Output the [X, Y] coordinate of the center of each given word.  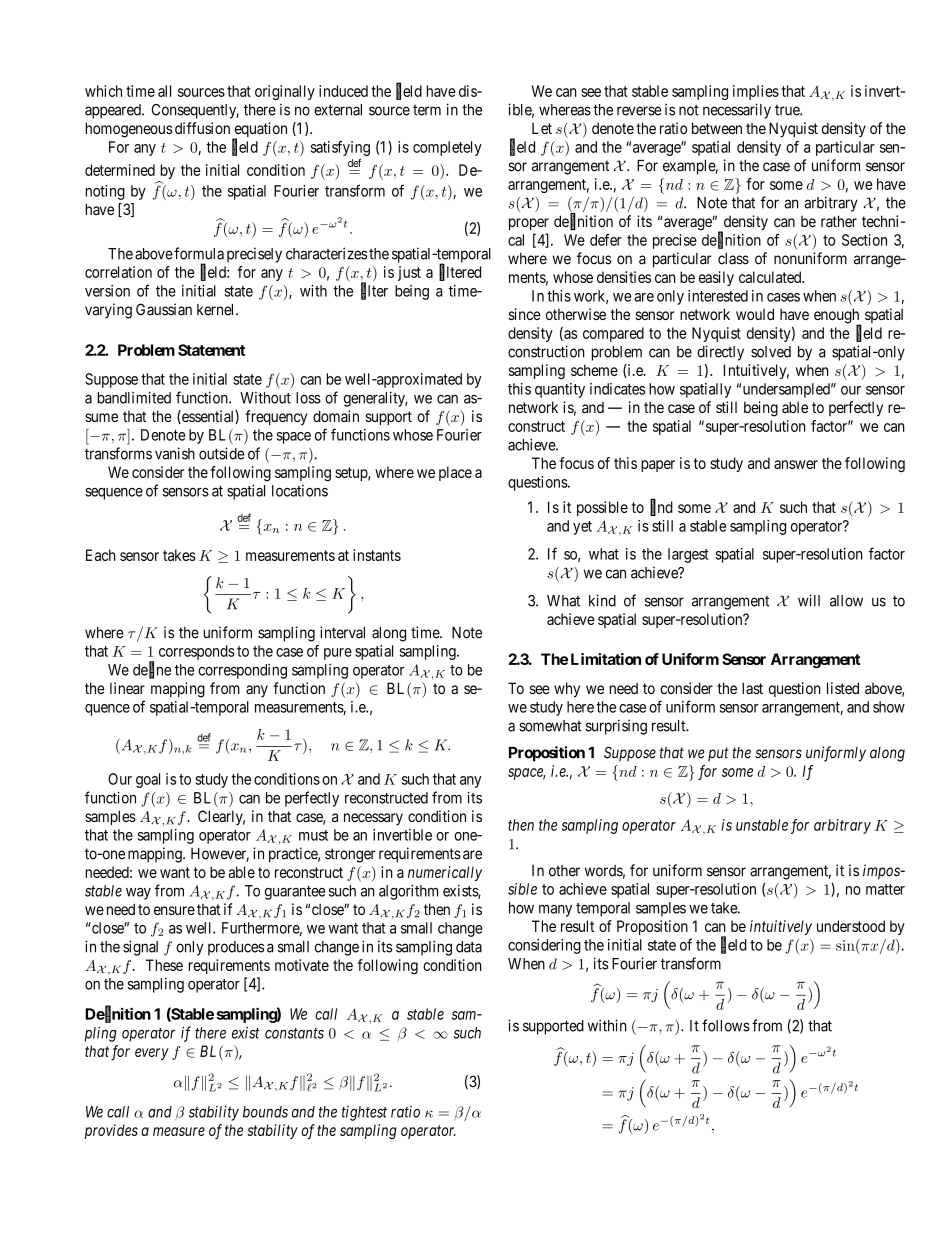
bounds [265, 1112]
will [809, 600]
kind [602, 600]
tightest [364, 1113]
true [788, 110]
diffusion [202, 128]
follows [726, 1025]
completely [447, 148]
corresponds [197, 652]
